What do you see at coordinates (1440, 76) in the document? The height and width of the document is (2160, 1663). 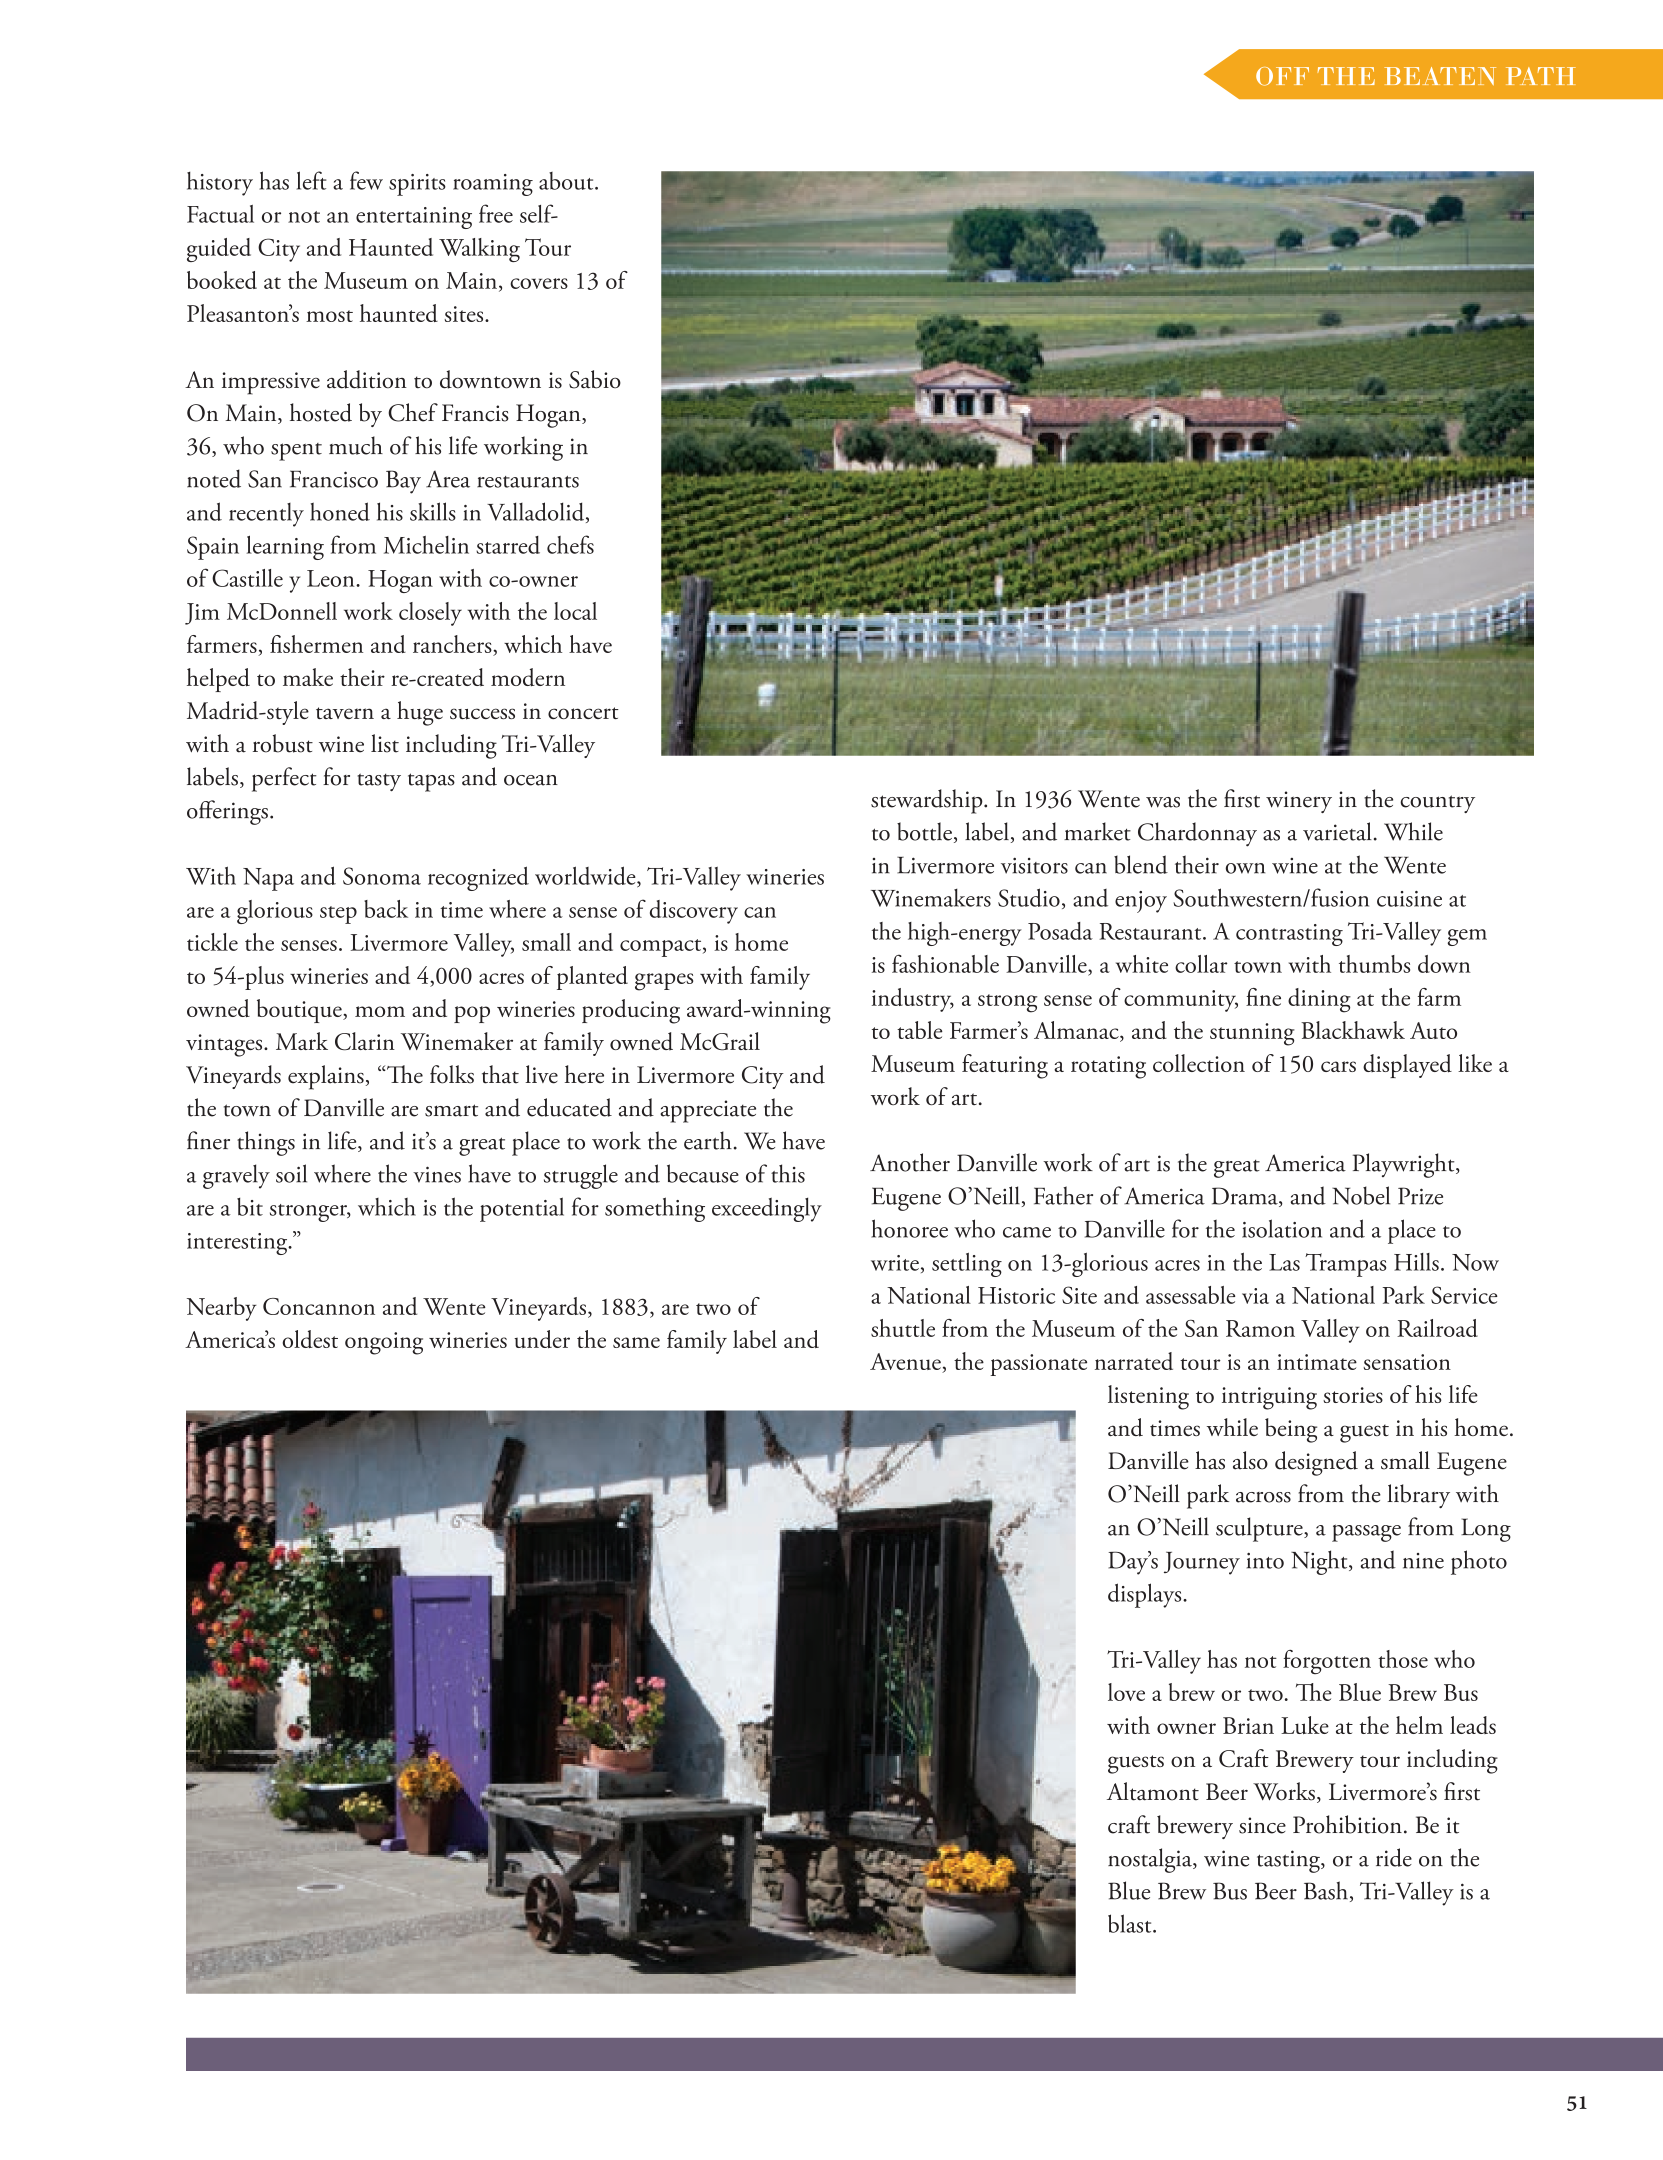 I see `BEATEN` at bounding box center [1440, 76].
